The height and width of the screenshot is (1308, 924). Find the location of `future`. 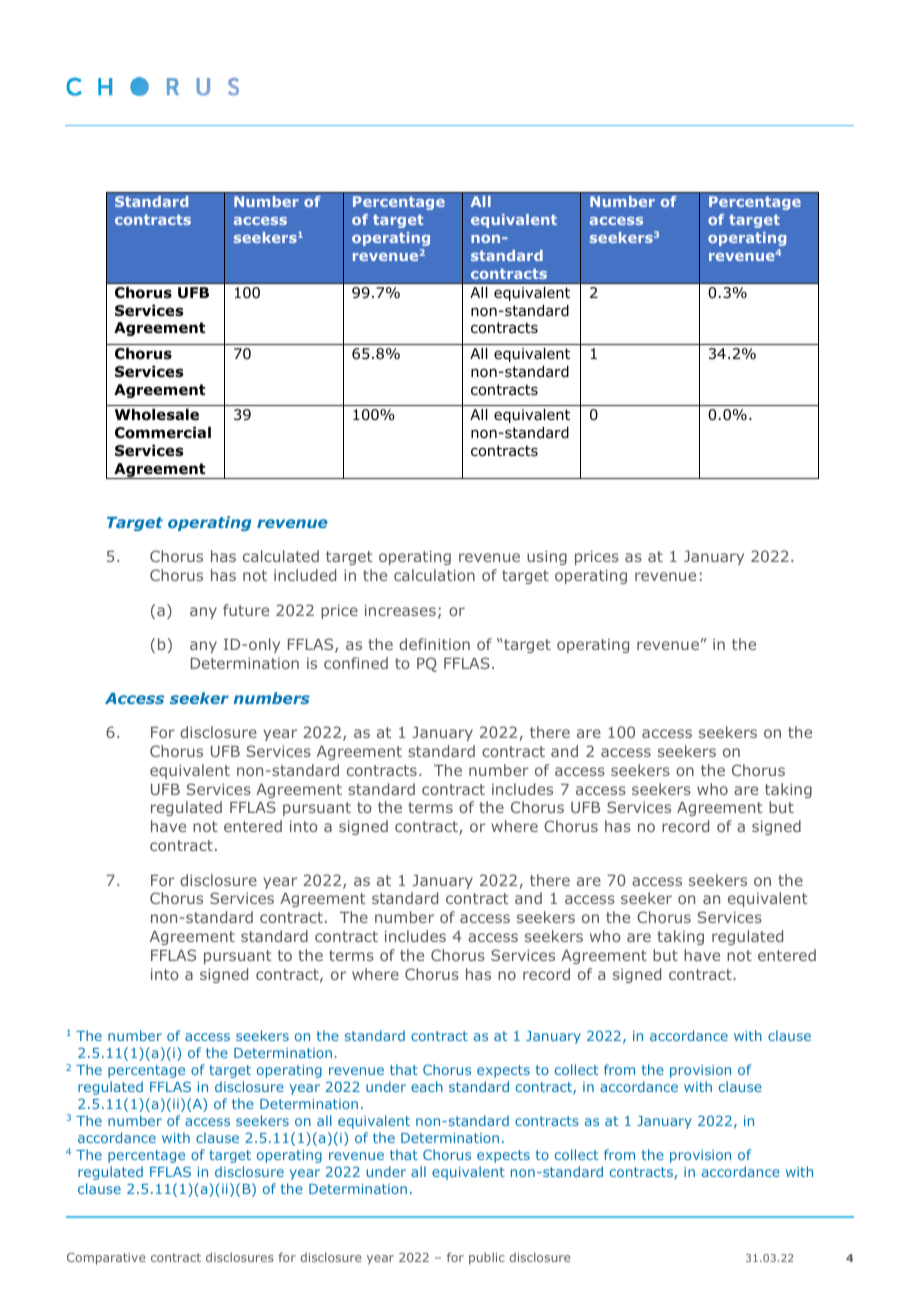

future is located at coordinates (246, 610).
